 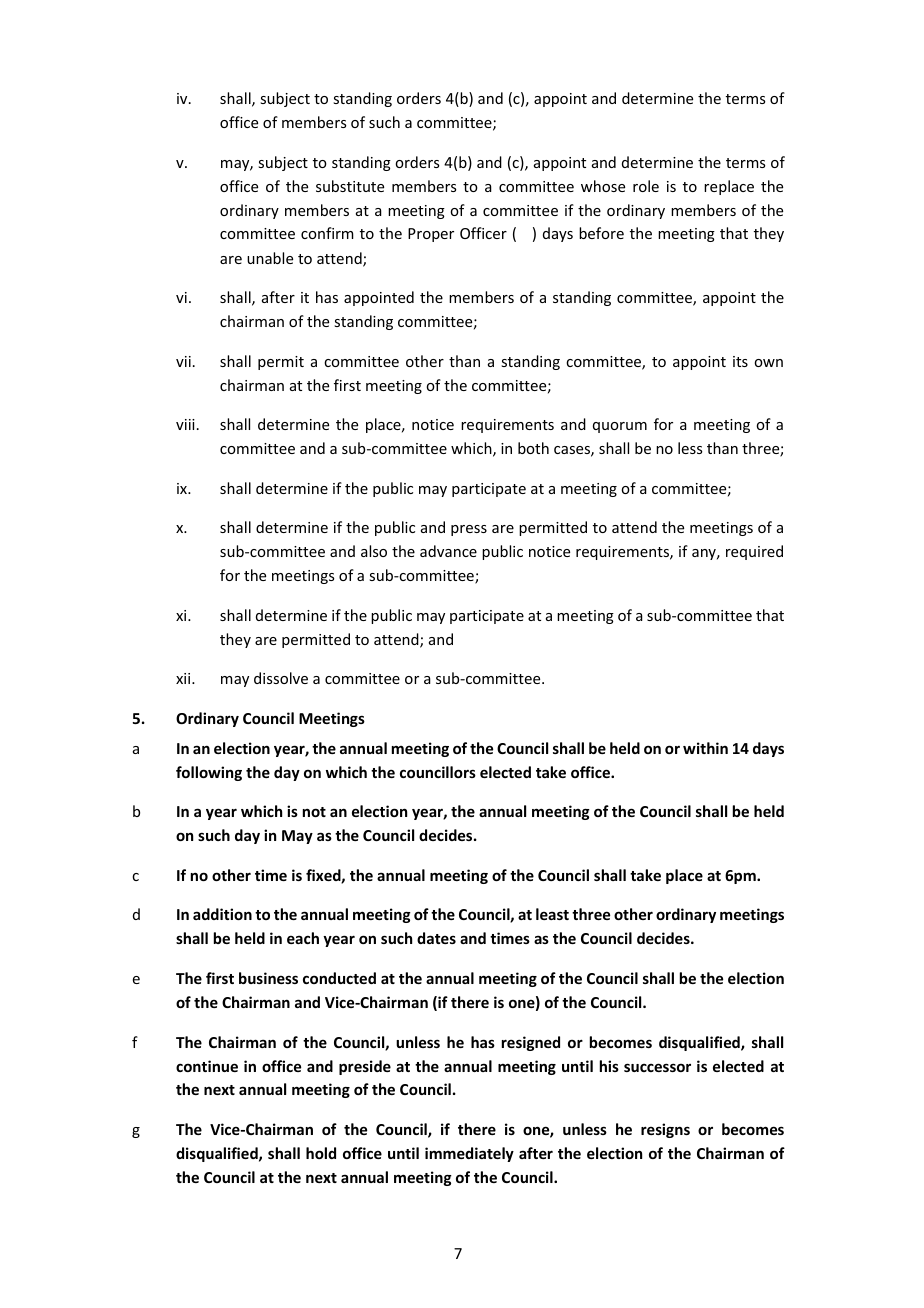 What do you see at coordinates (431, 235) in the image?
I see `Proper` at bounding box center [431, 235].
